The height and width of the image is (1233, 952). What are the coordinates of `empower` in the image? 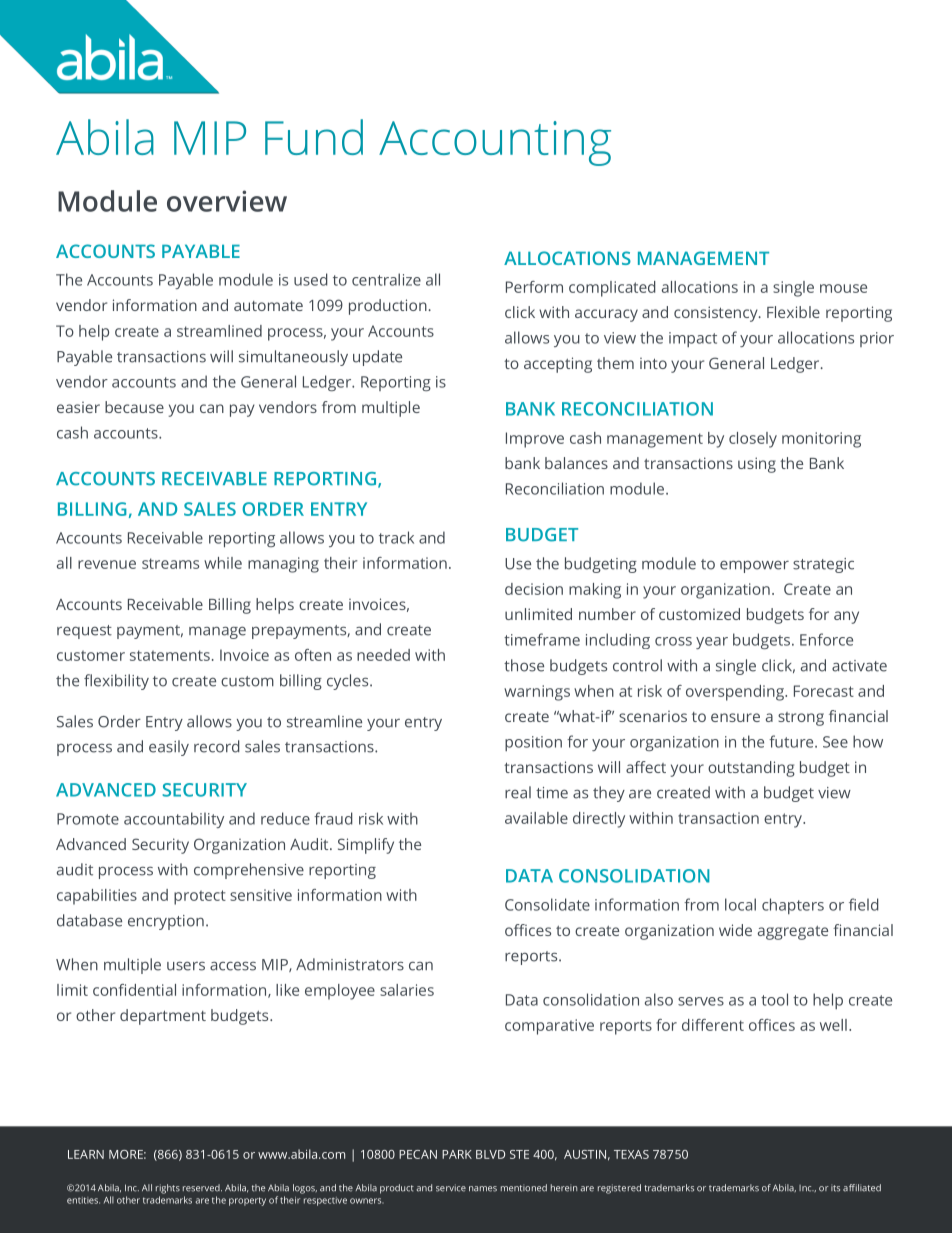 It's located at (754, 566).
